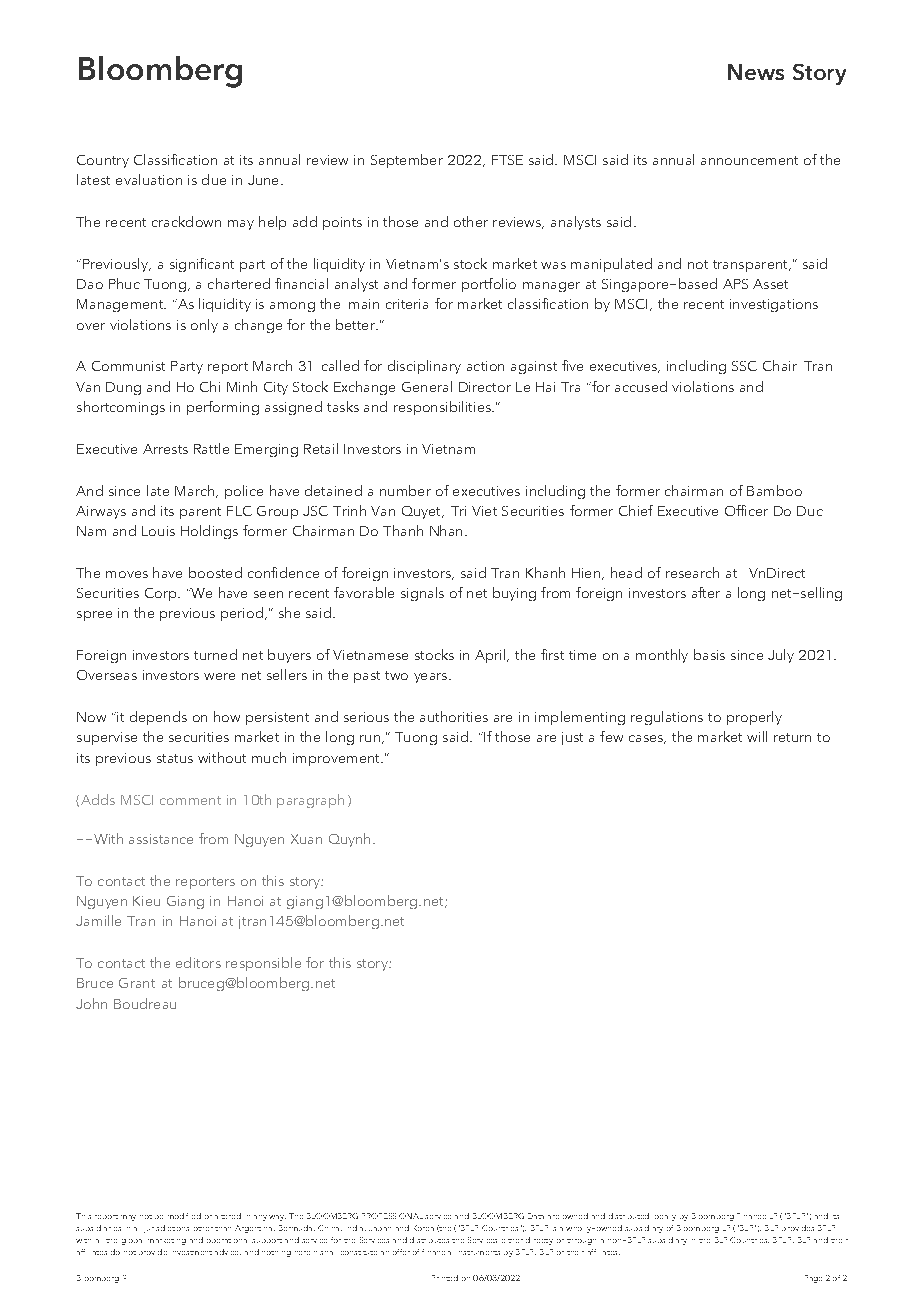 Image resolution: width=924 pixels, height=1308 pixels. I want to click on Xuan, so click(306, 839).
